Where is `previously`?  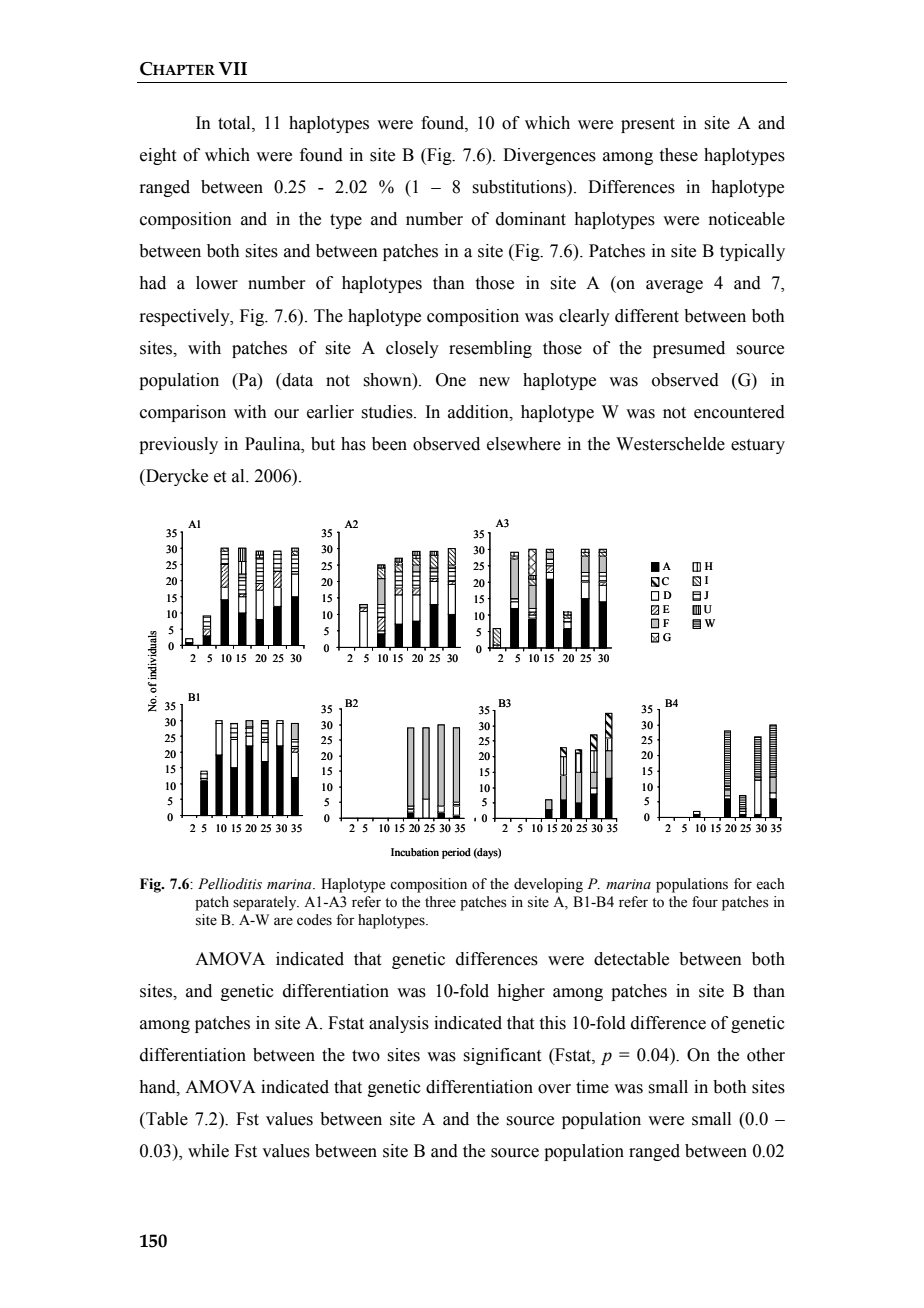
previously is located at coordinates (178, 445).
